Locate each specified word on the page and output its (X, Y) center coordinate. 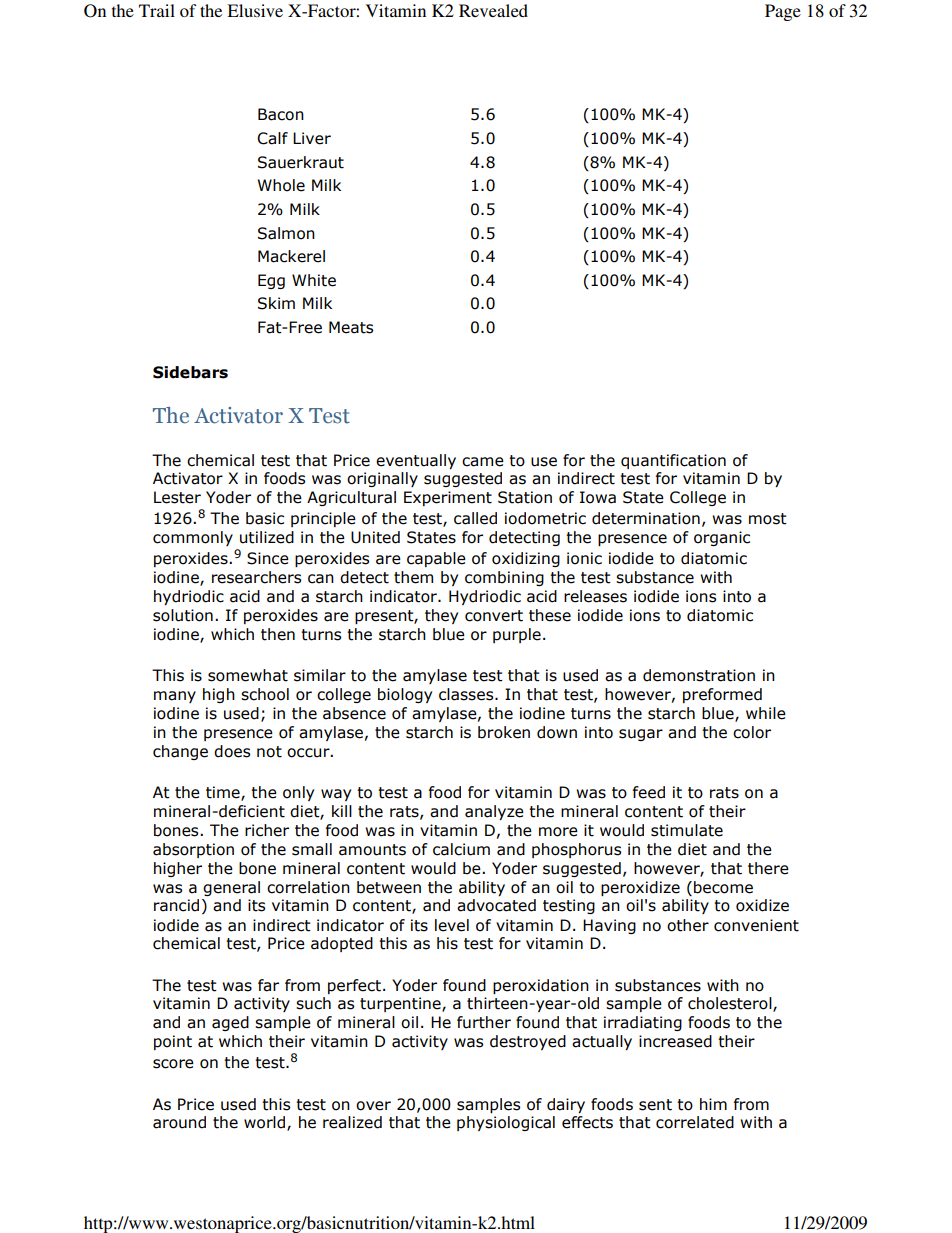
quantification (673, 461)
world (266, 1123)
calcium (461, 849)
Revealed (493, 10)
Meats (351, 327)
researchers (256, 577)
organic (722, 538)
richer (267, 830)
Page (783, 12)
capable (436, 559)
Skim (276, 303)
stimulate (687, 830)
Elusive (255, 10)
